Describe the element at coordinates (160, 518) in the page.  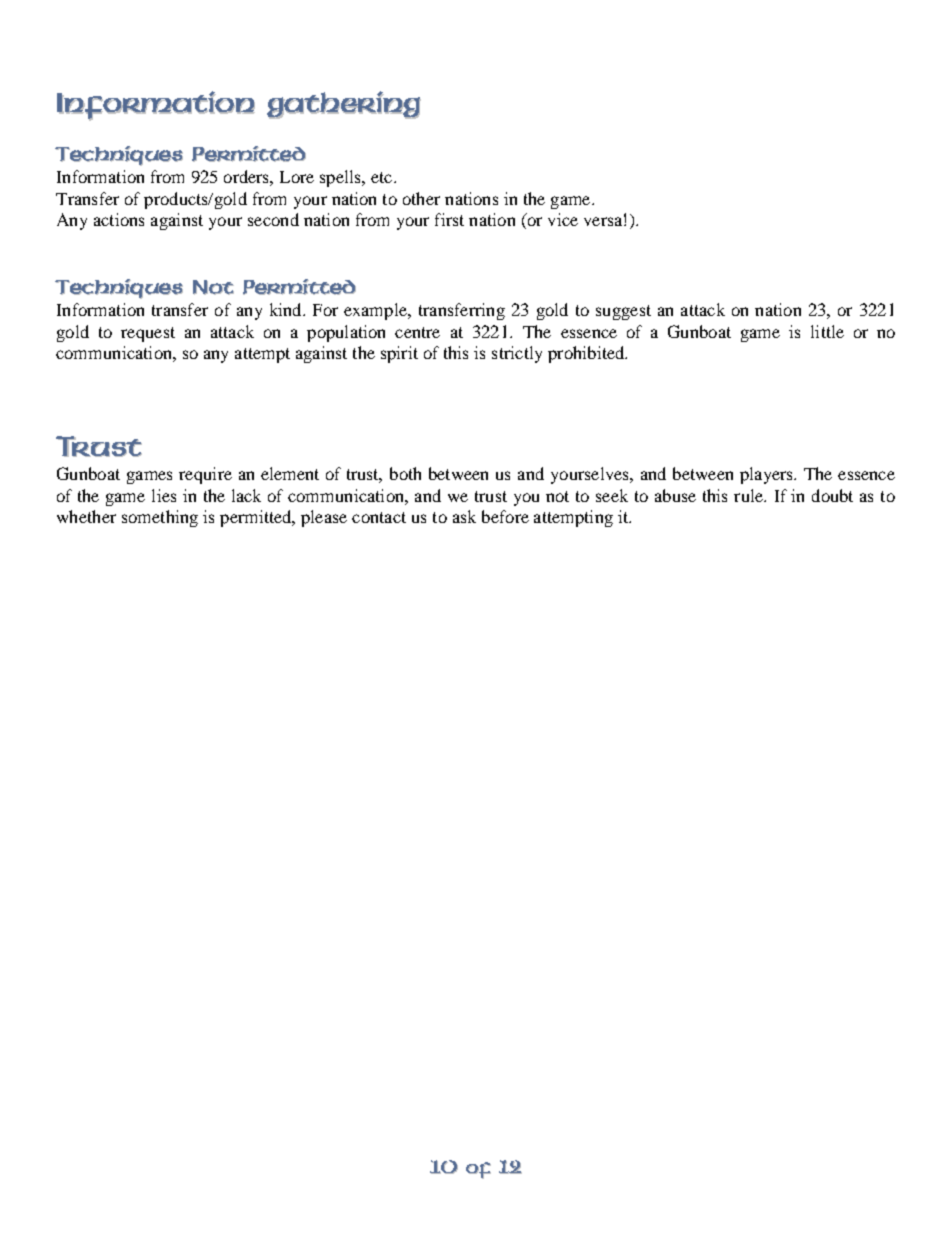
I see `something` at that location.
